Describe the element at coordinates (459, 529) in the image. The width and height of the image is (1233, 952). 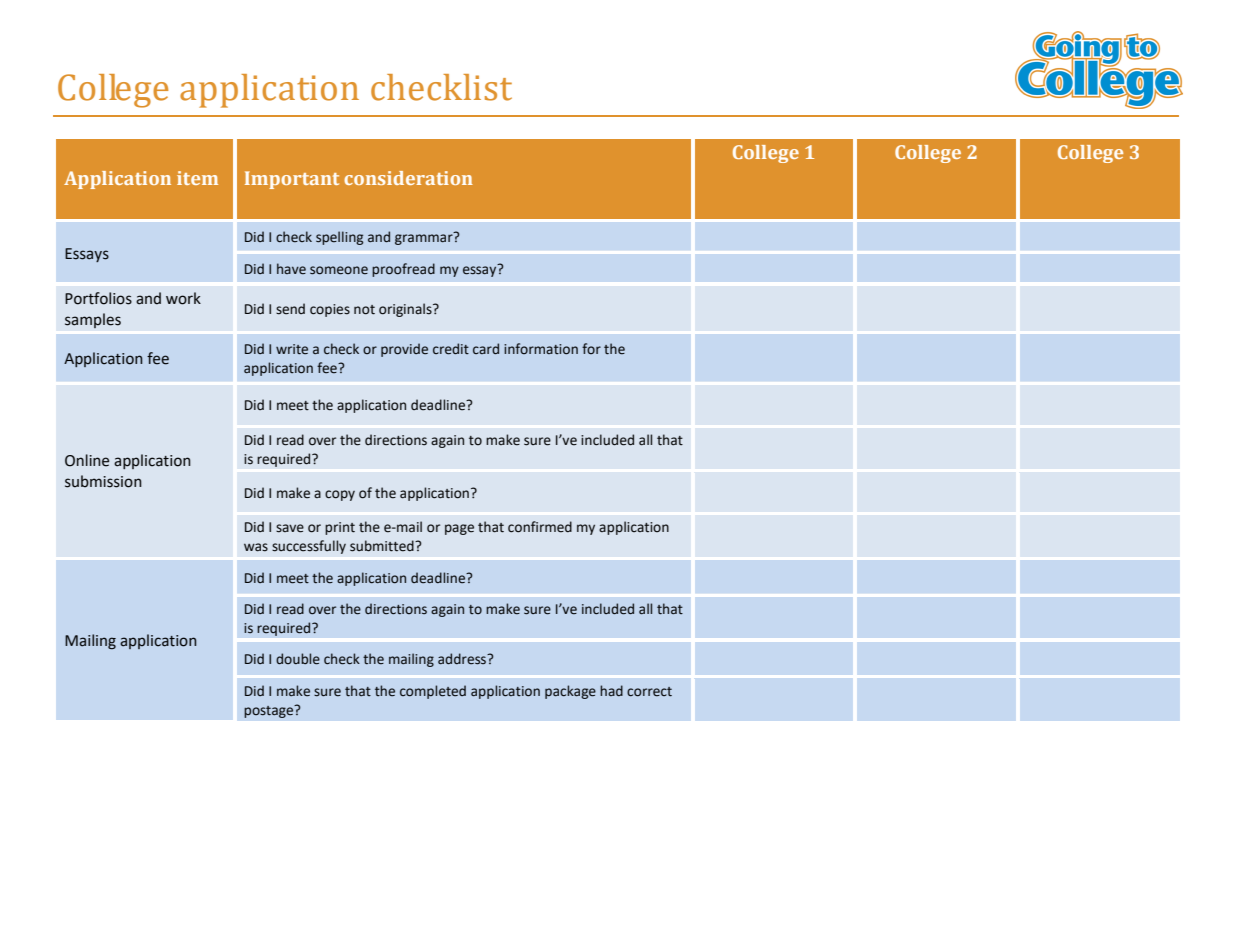
I see `page` at that location.
